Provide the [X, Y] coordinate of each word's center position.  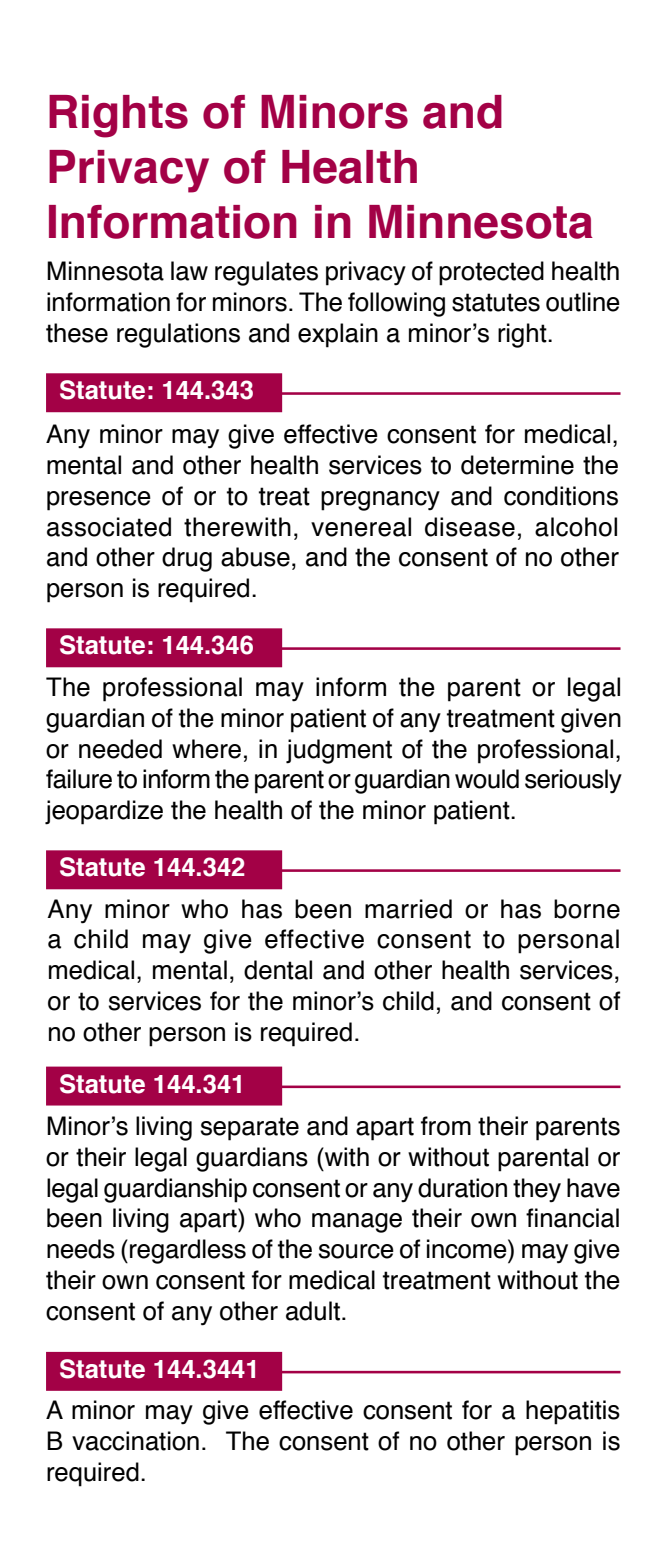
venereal [361, 527]
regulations [178, 335]
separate [250, 1129]
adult [313, 1311]
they [537, 1190]
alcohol [576, 527]
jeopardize [104, 812]
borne [587, 909]
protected [491, 273]
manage [357, 1223]
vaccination [135, 1441]
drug [187, 559]
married [408, 909]
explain [338, 335]
